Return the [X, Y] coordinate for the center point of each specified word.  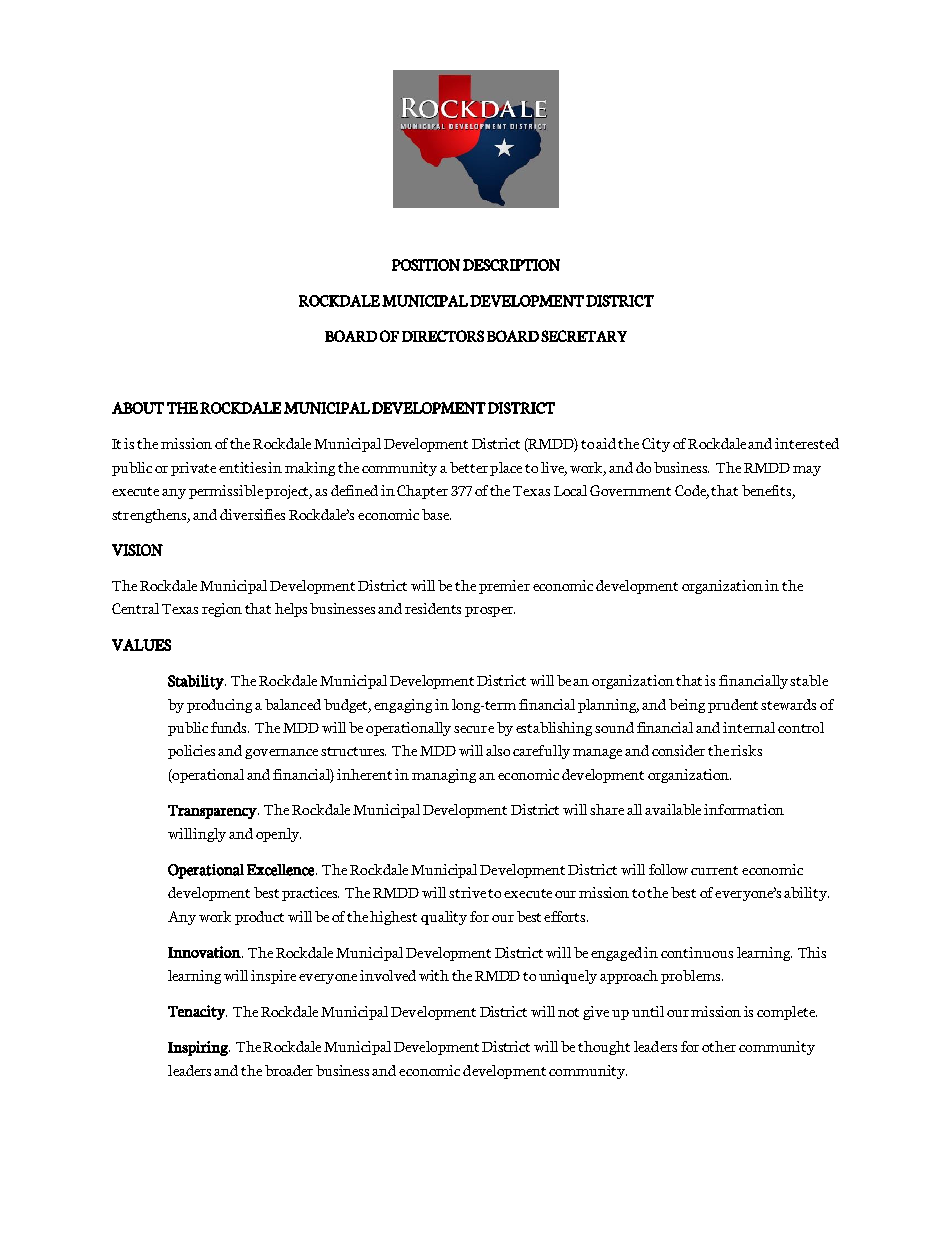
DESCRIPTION [511, 265]
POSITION [426, 265]
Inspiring [199, 1048]
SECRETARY [584, 336]
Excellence [282, 870]
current [714, 870]
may [807, 471]
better [469, 467]
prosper [490, 612]
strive [467, 892]
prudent [735, 706]
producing [219, 706]
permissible [226, 492]
